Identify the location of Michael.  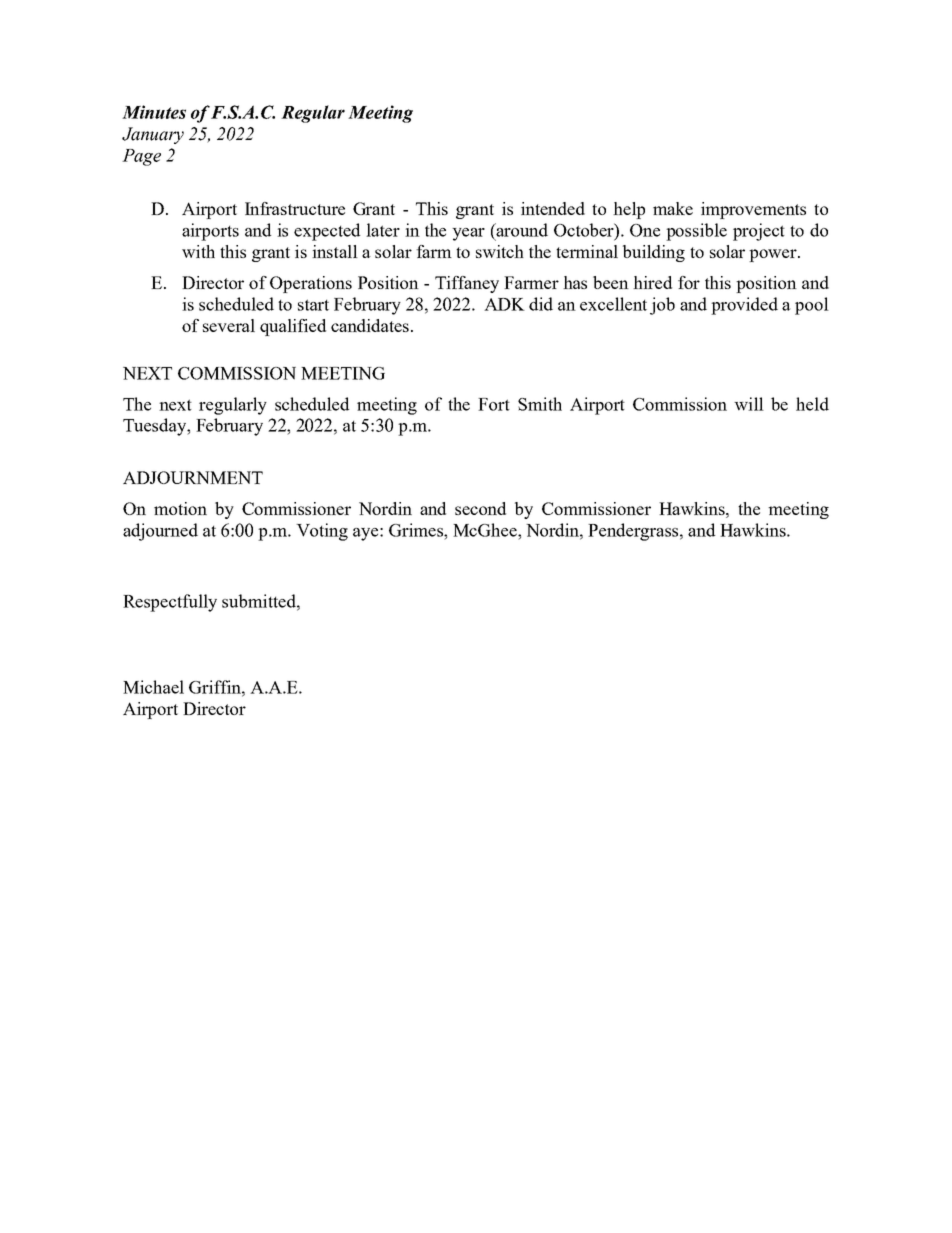
(153, 687).
